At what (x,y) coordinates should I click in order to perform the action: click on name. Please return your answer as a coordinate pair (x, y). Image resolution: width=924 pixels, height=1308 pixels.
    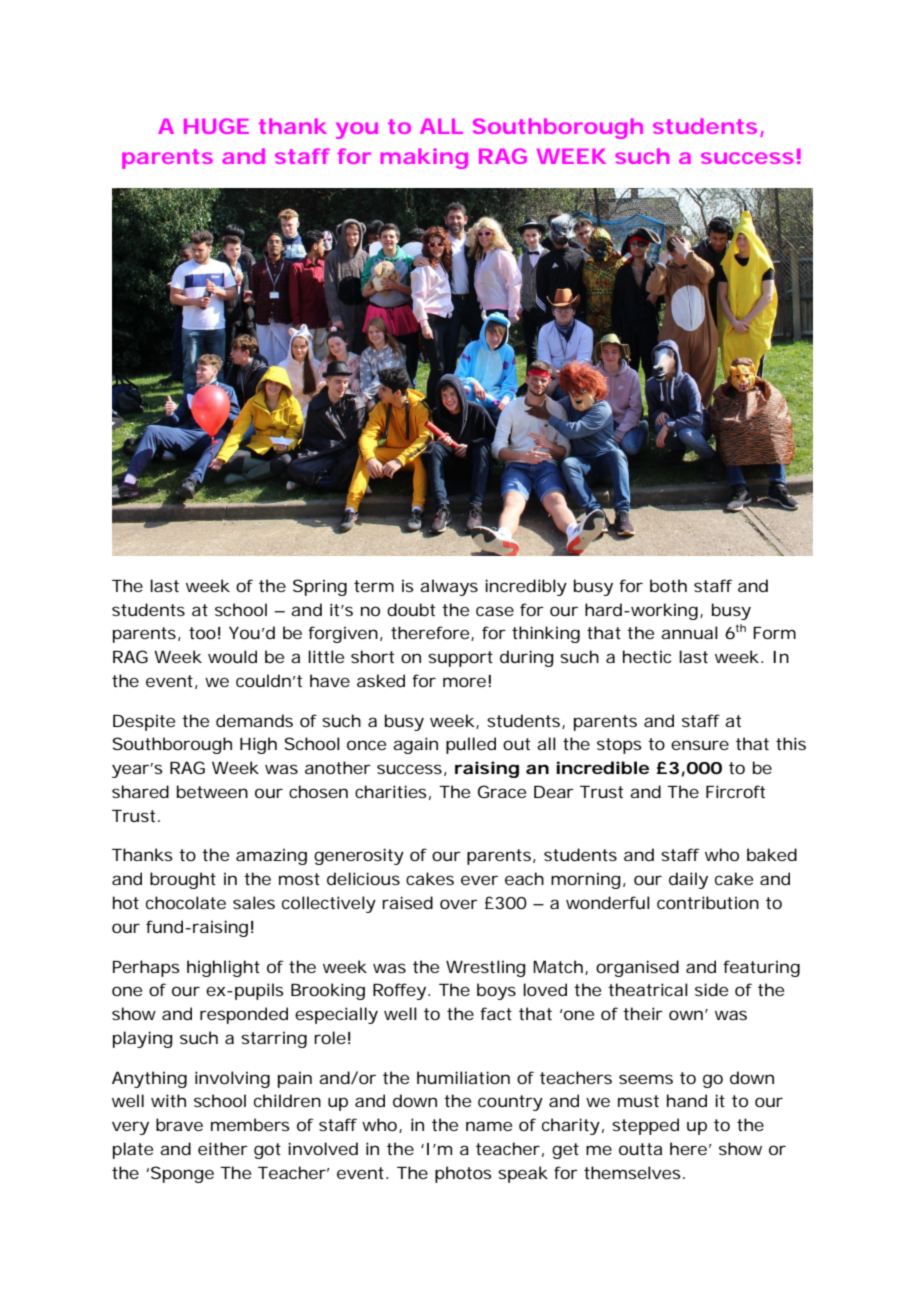
    Looking at the image, I should click on (489, 1126).
